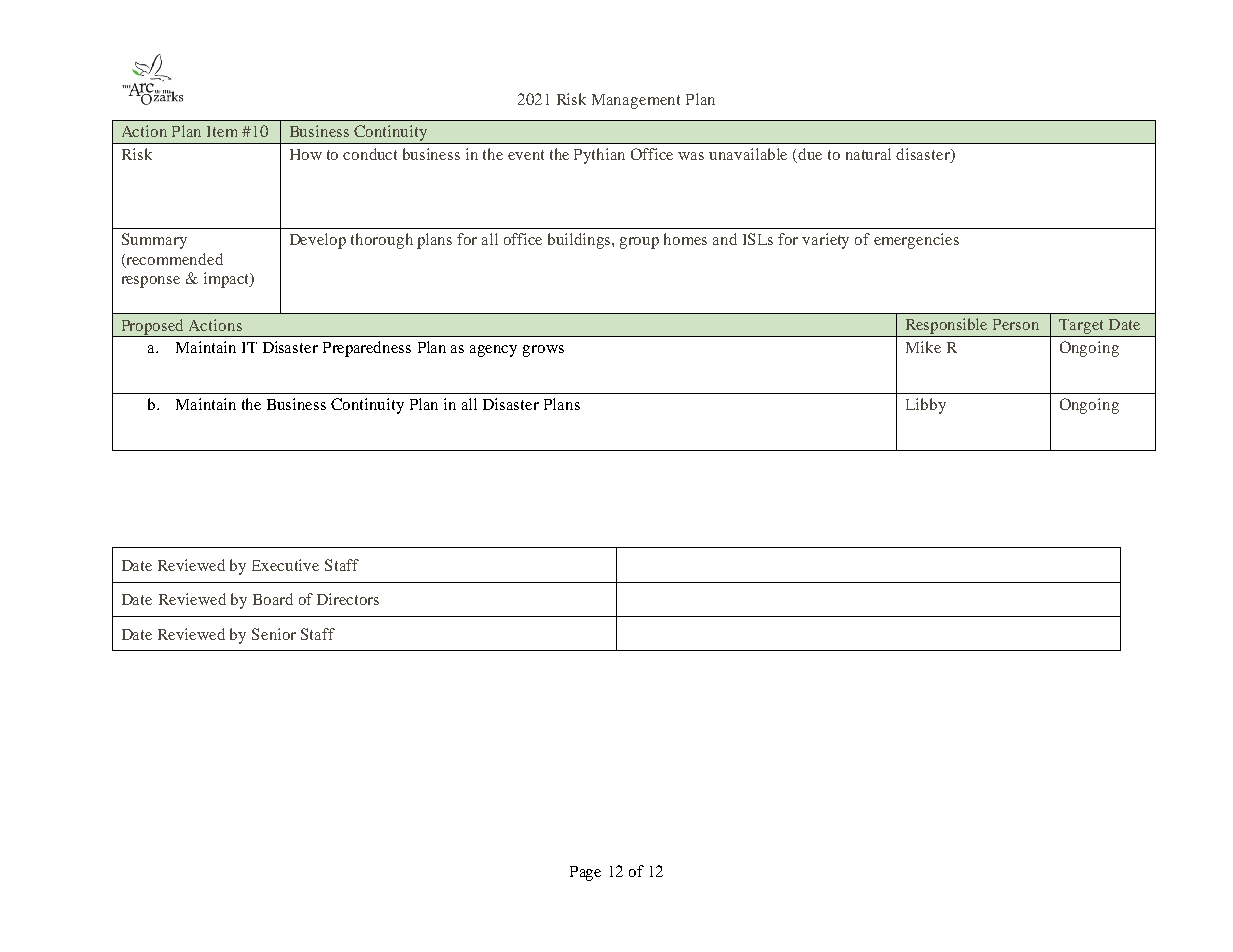  What do you see at coordinates (868, 154) in the screenshot?
I see `natural` at bounding box center [868, 154].
